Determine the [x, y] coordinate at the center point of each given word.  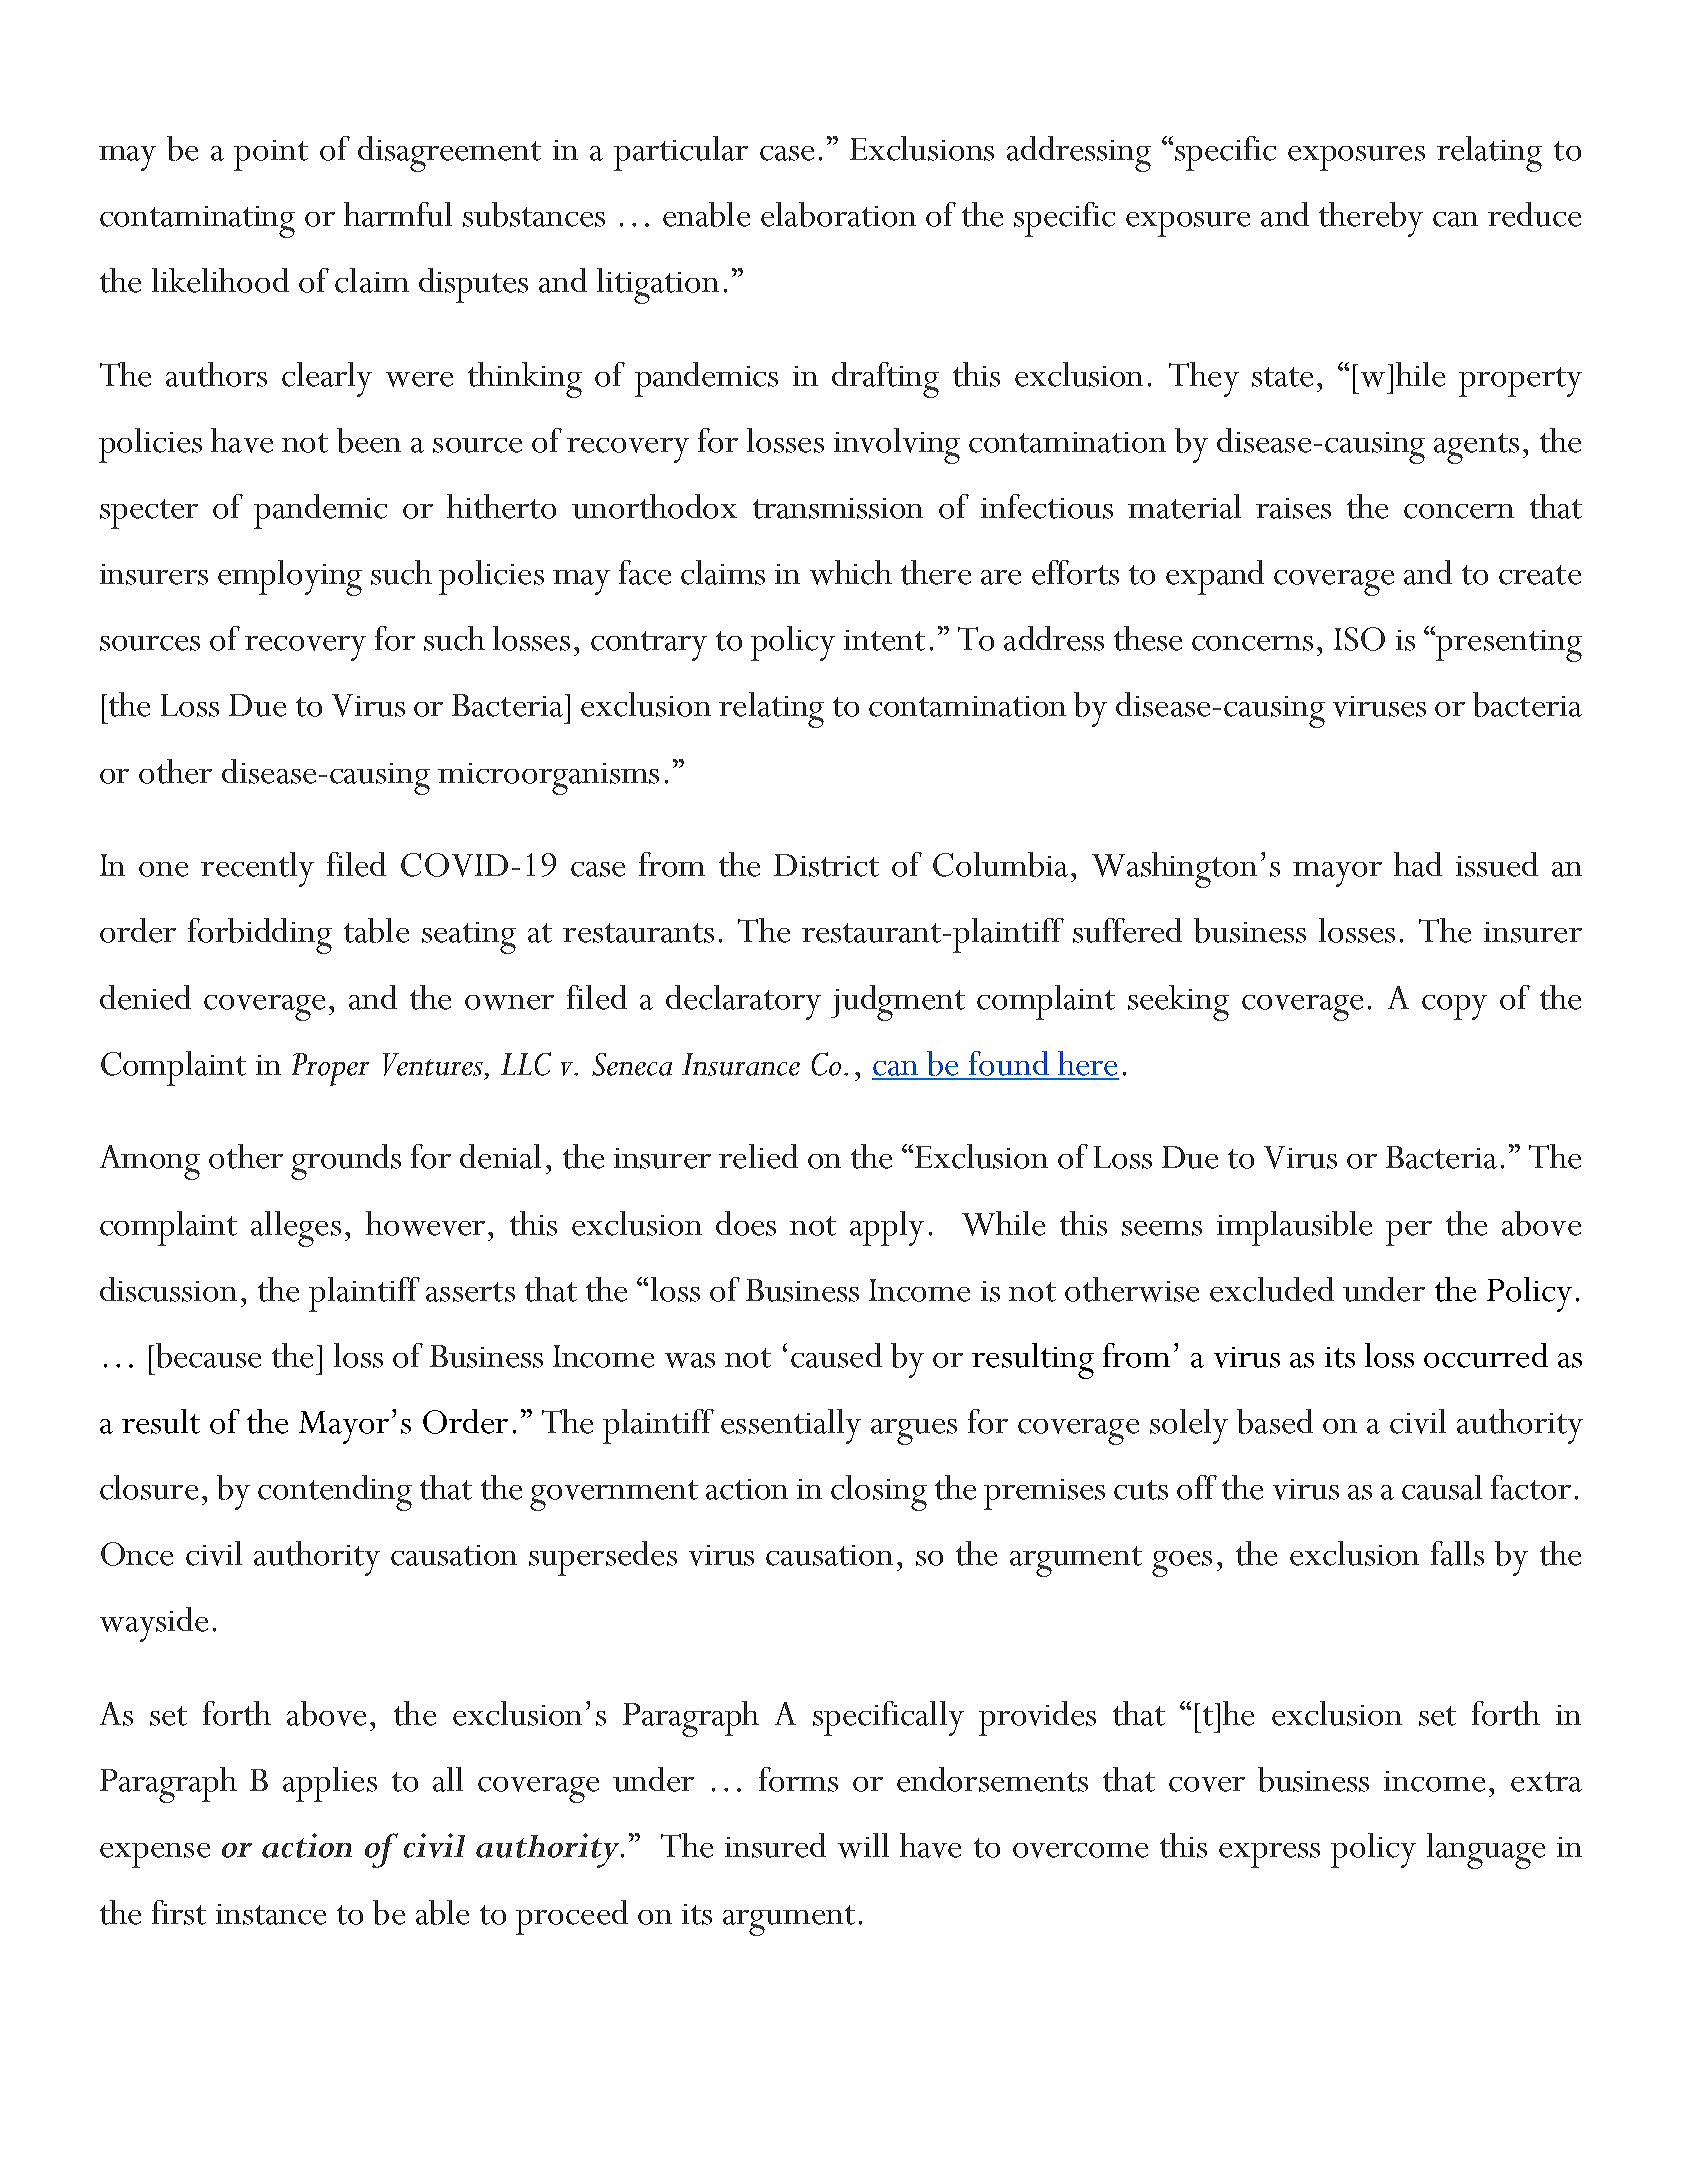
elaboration [838, 214]
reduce [1534, 214]
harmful [398, 214]
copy [1454, 1007]
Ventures [433, 1064]
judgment [898, 1003]
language [1486, 1851]
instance [271, 1914]
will [863, 1845]
